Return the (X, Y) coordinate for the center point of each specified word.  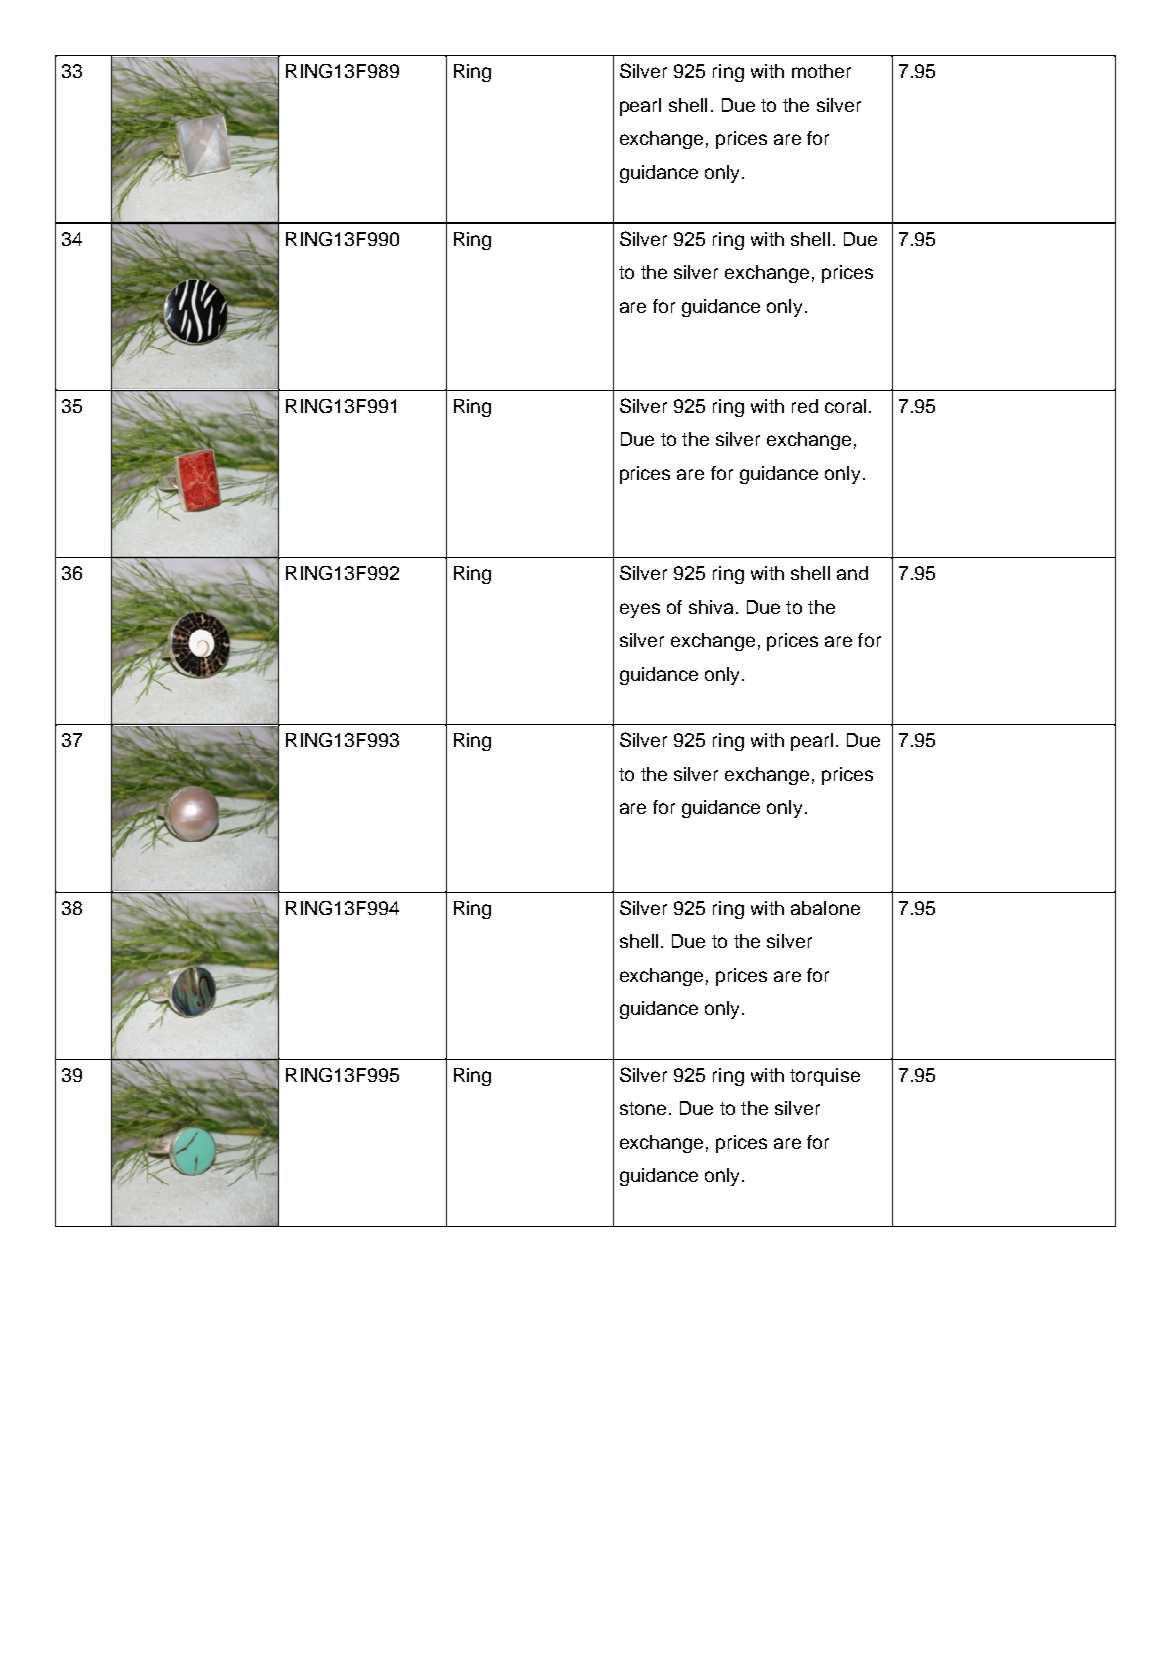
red (805, 406)
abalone (825, 908)
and (852, 573)
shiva (711, 607)
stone (643, 1108)
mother (821, 71)
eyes (640, 610)
